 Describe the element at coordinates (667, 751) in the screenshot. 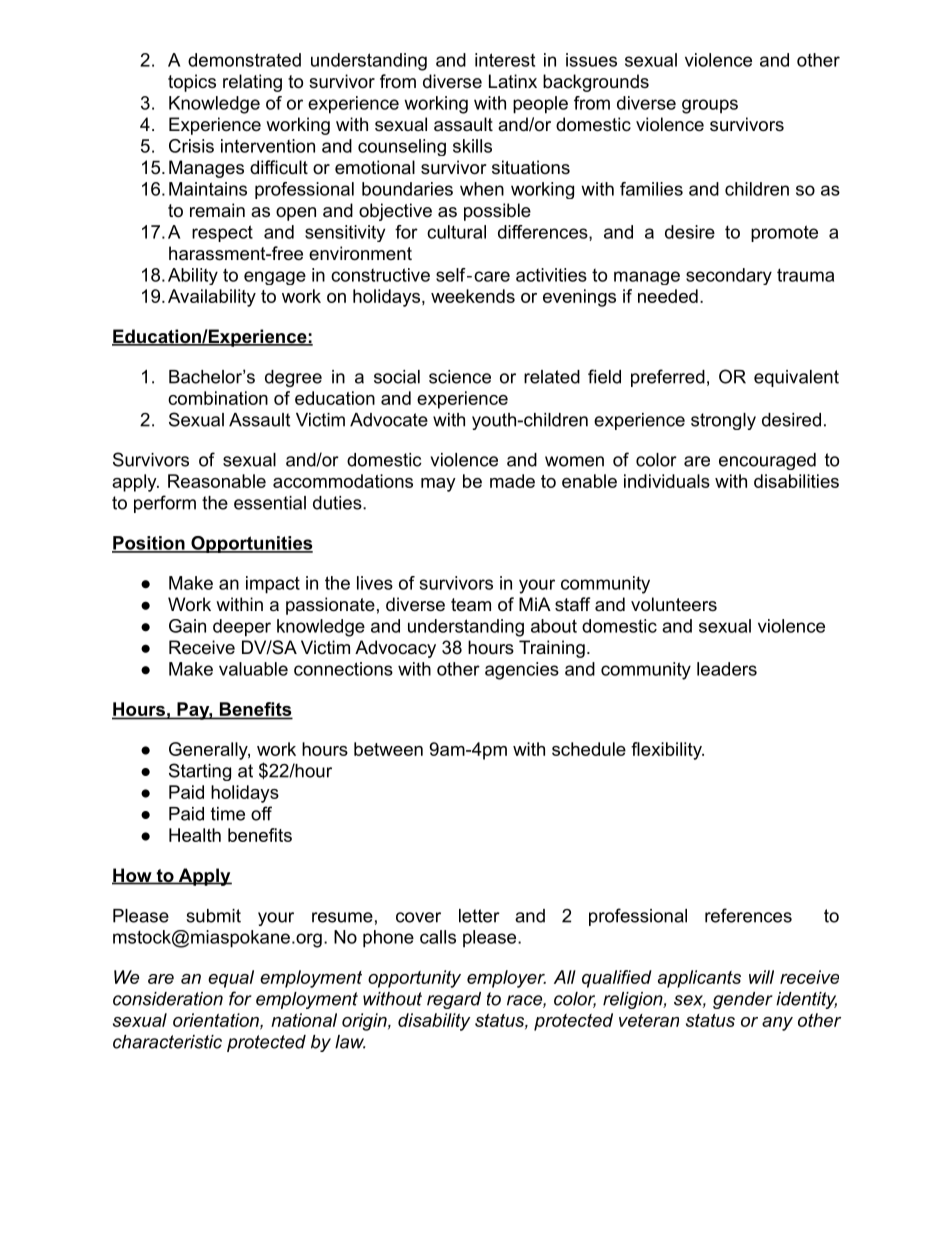

I see `flexibility` at that location.
